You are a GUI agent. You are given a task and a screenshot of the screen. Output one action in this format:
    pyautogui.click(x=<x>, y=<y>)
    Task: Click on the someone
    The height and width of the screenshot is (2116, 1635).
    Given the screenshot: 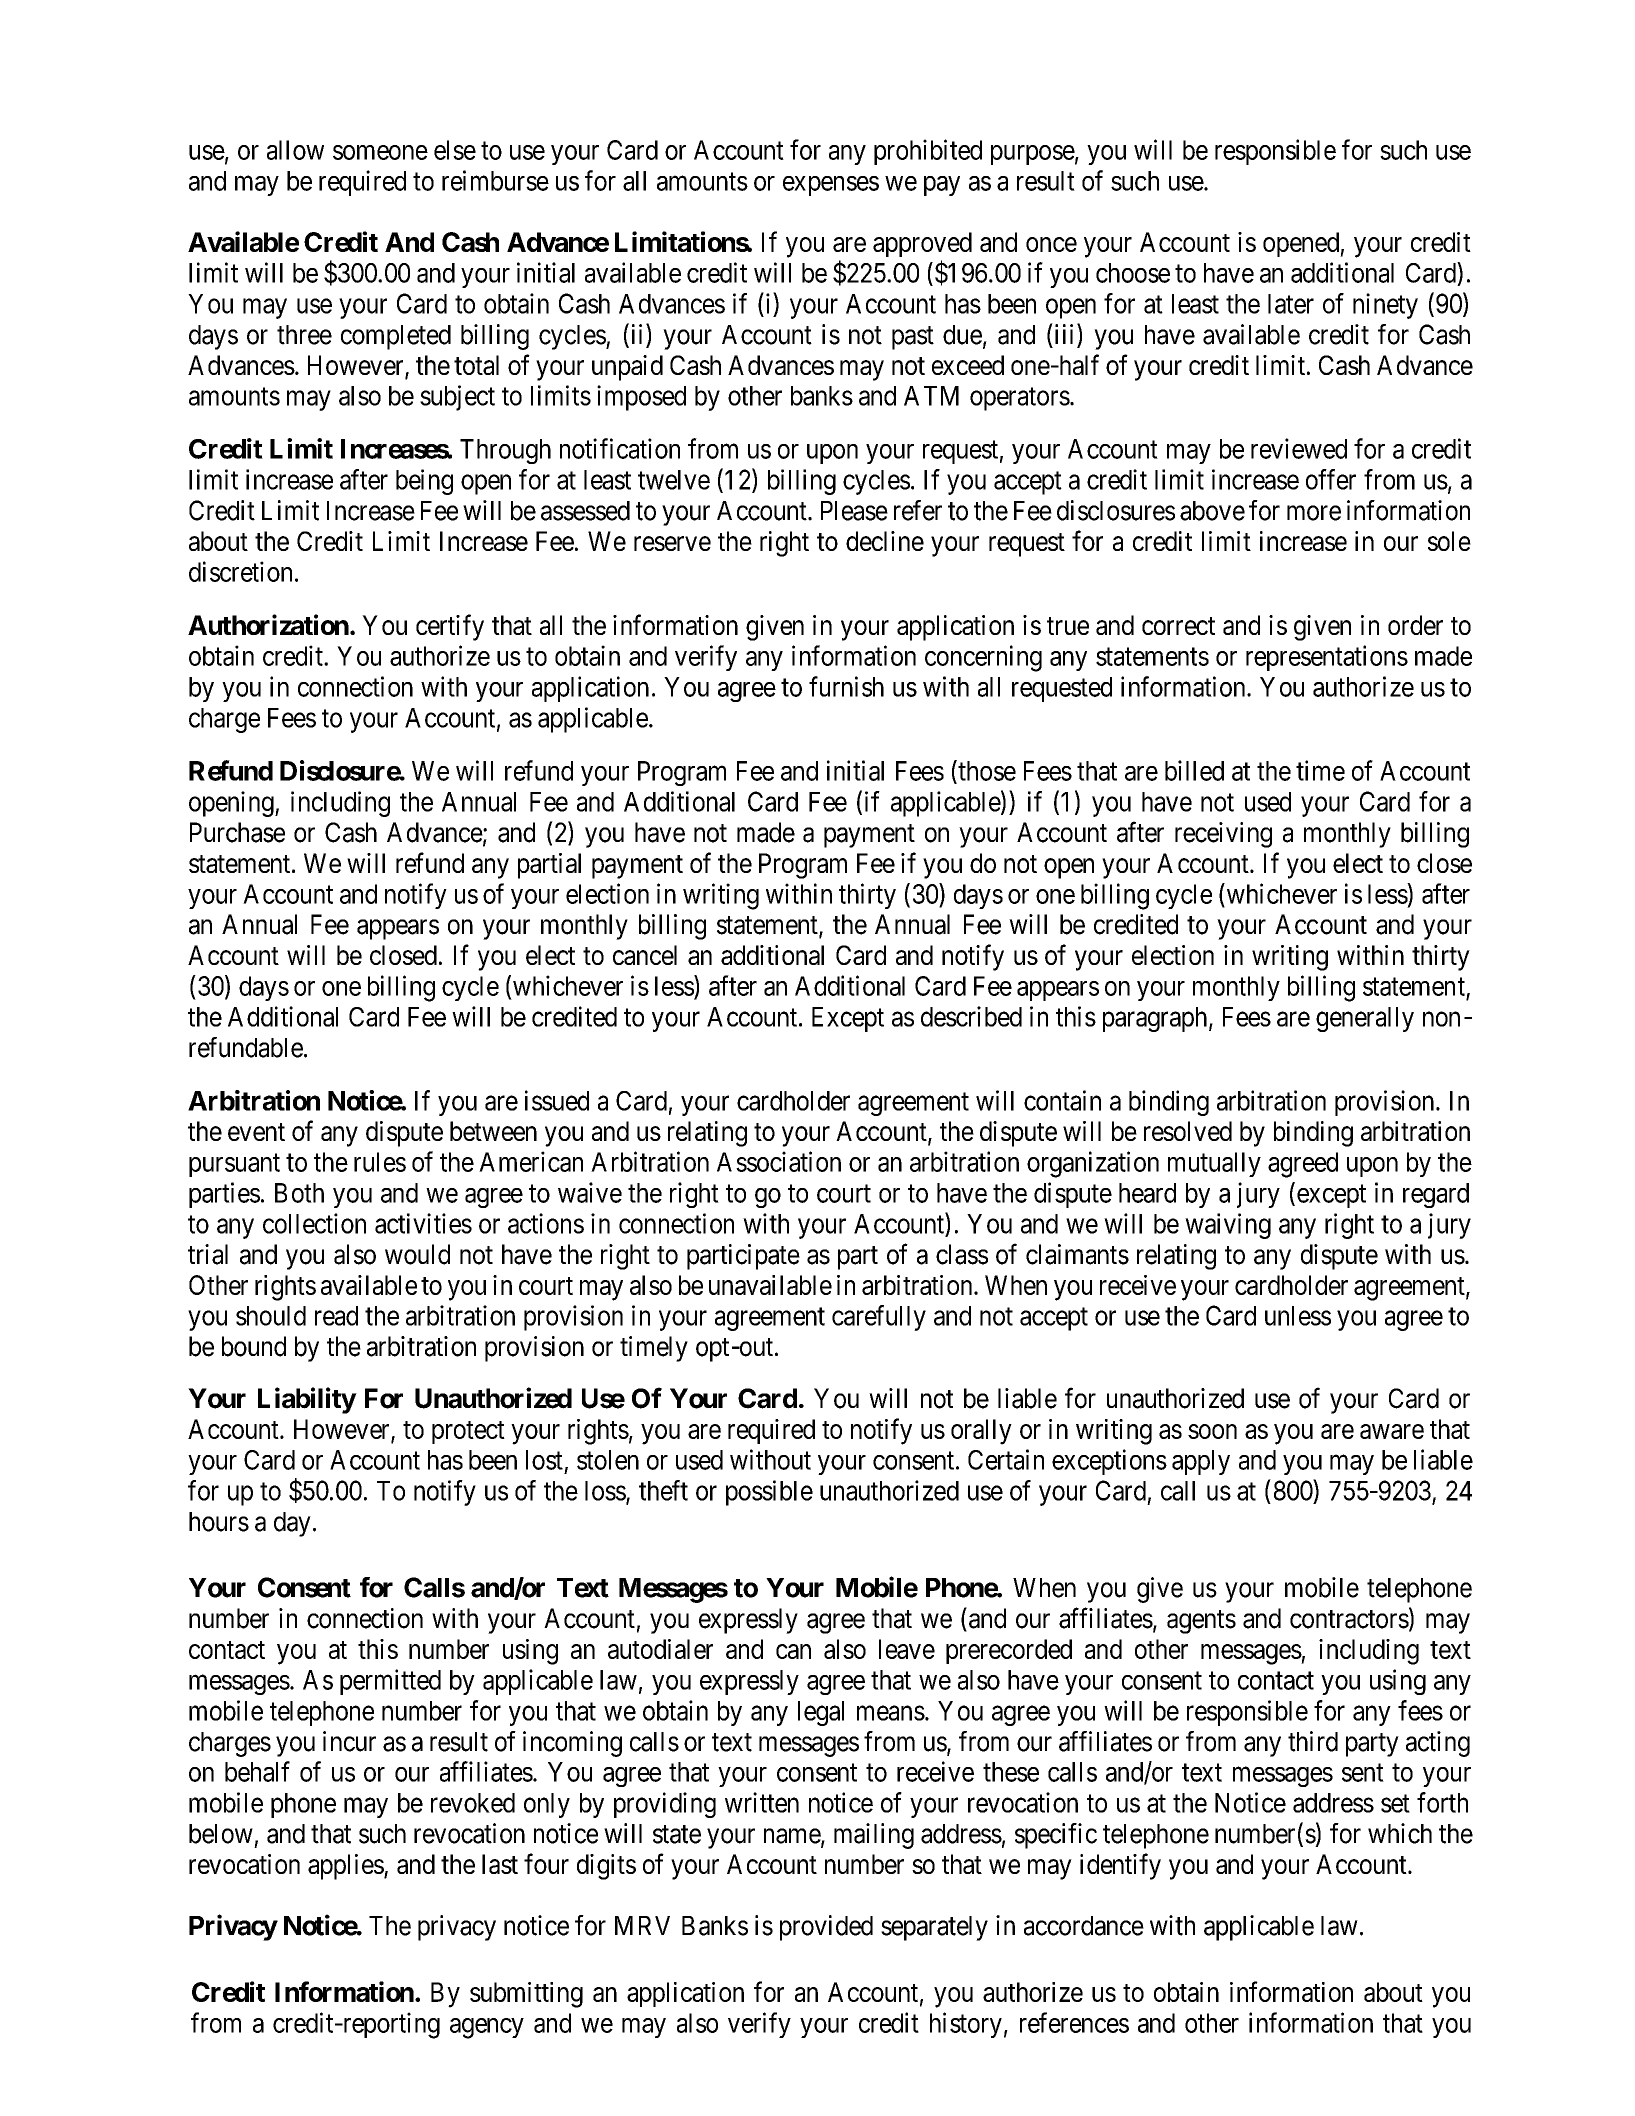 What is the action you would take?
    pyautogui.click(x=380, y=152)
